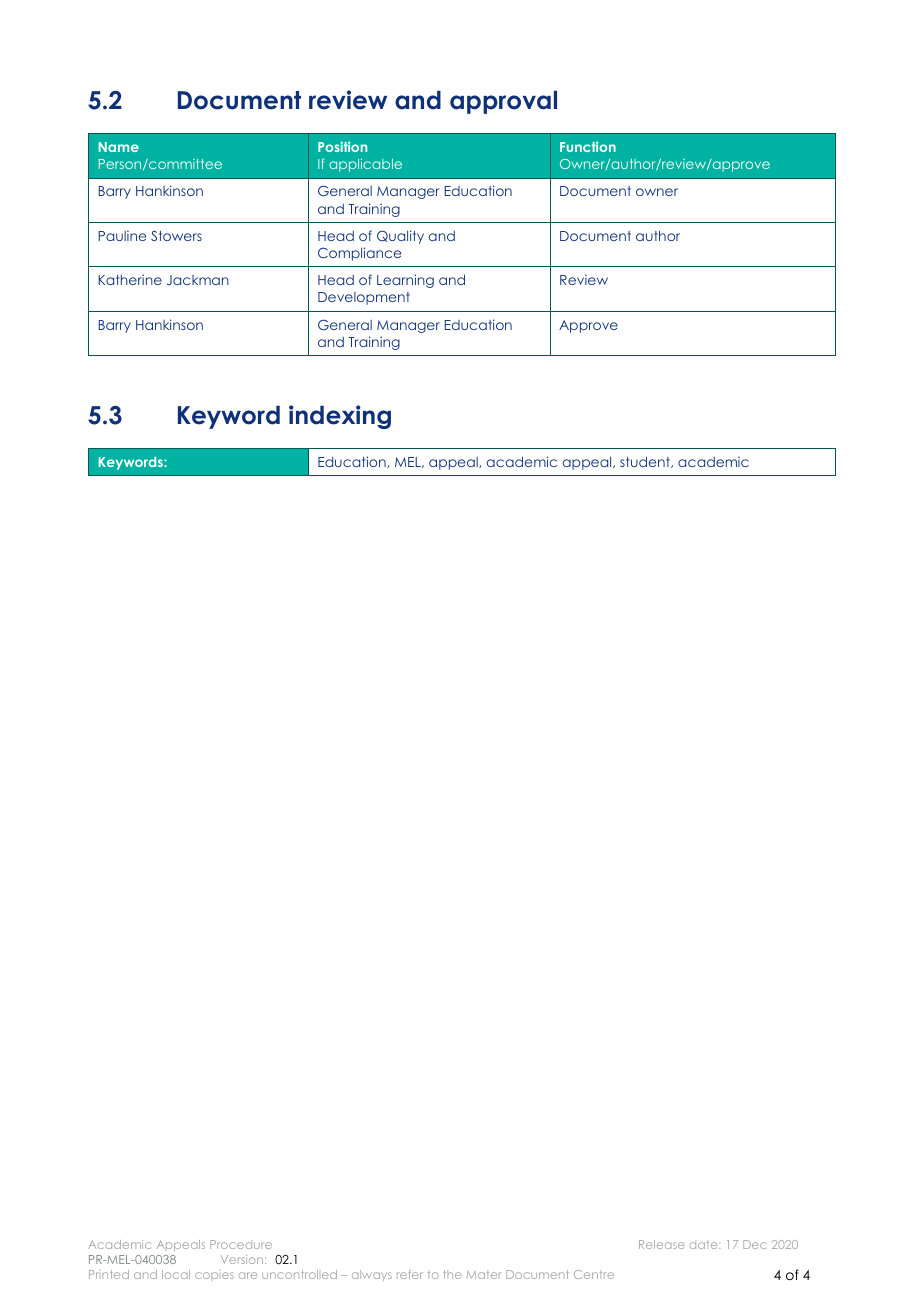 This screenshot has height=1308, width=924. What do you see at coordinates (588, 146) in the screenshot?
I see `Function` at bounding box center [588, 146].
